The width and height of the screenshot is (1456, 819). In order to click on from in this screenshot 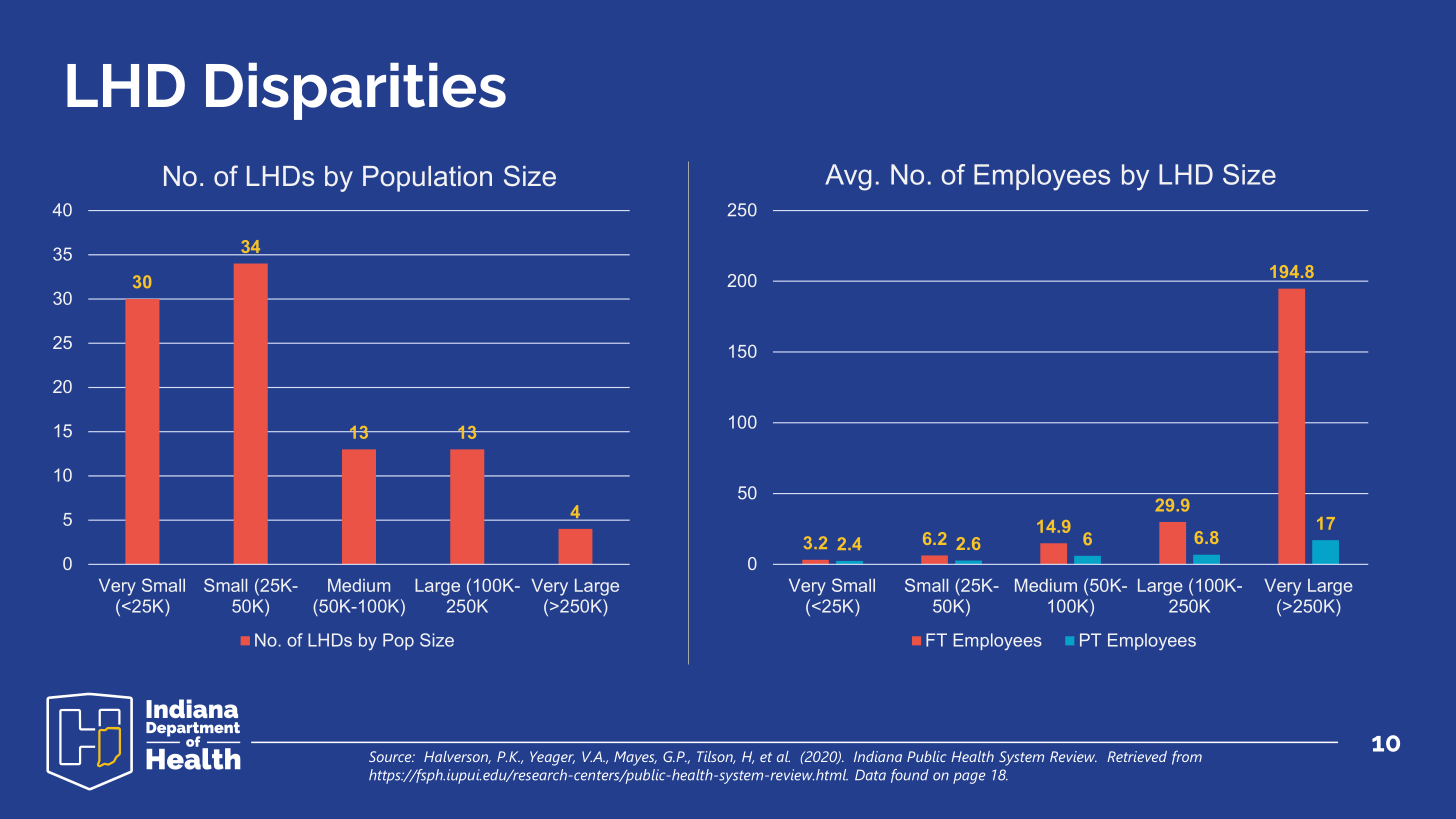, I will do `click(1187, 757)`.
